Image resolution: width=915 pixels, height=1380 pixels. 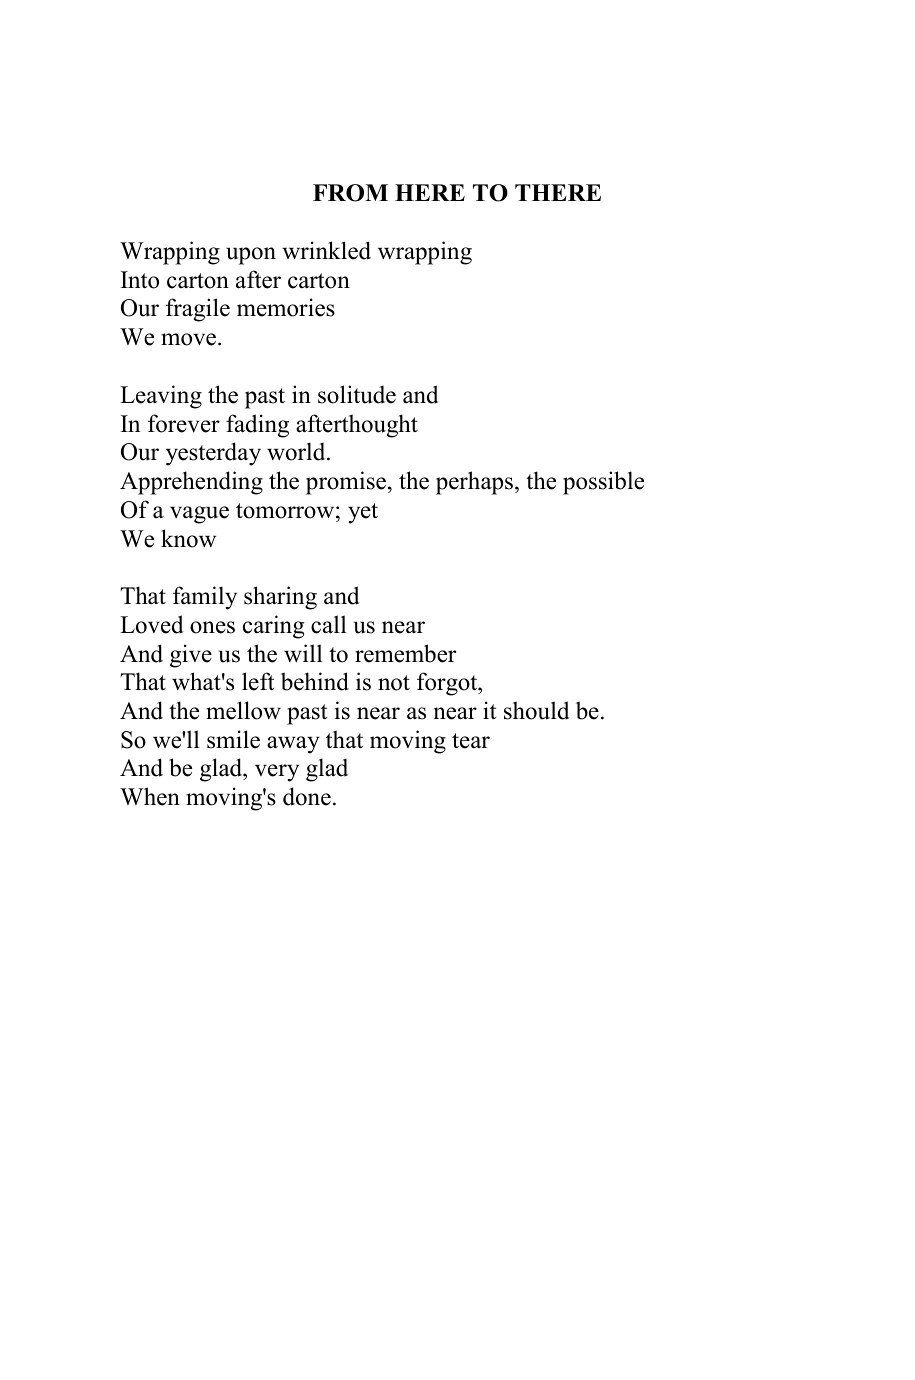 What do you see at coordinates (394, 683) in the document?
I see `not` at bounding box center [394, 683].
